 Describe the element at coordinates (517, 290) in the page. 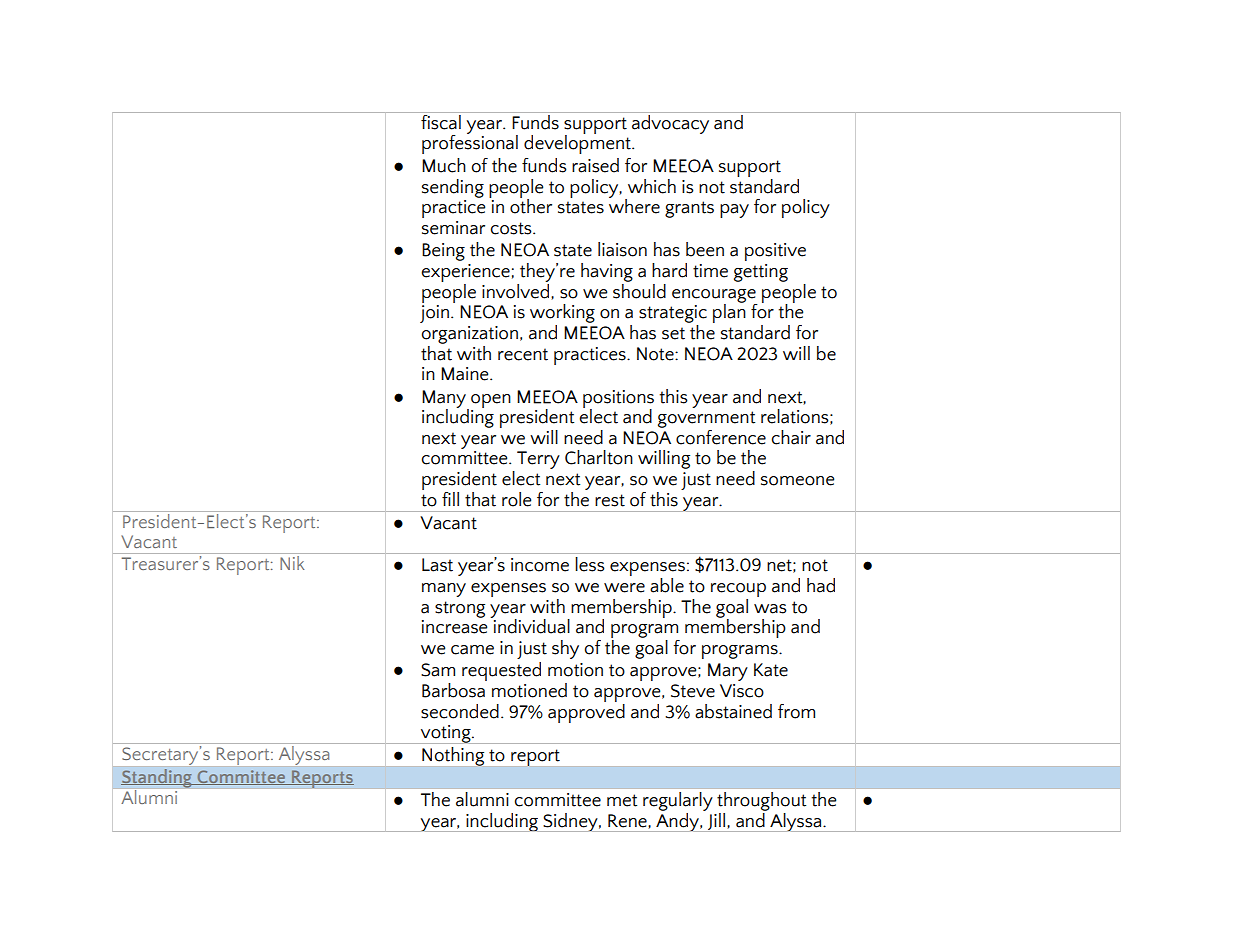

I see `involved` at that location.
